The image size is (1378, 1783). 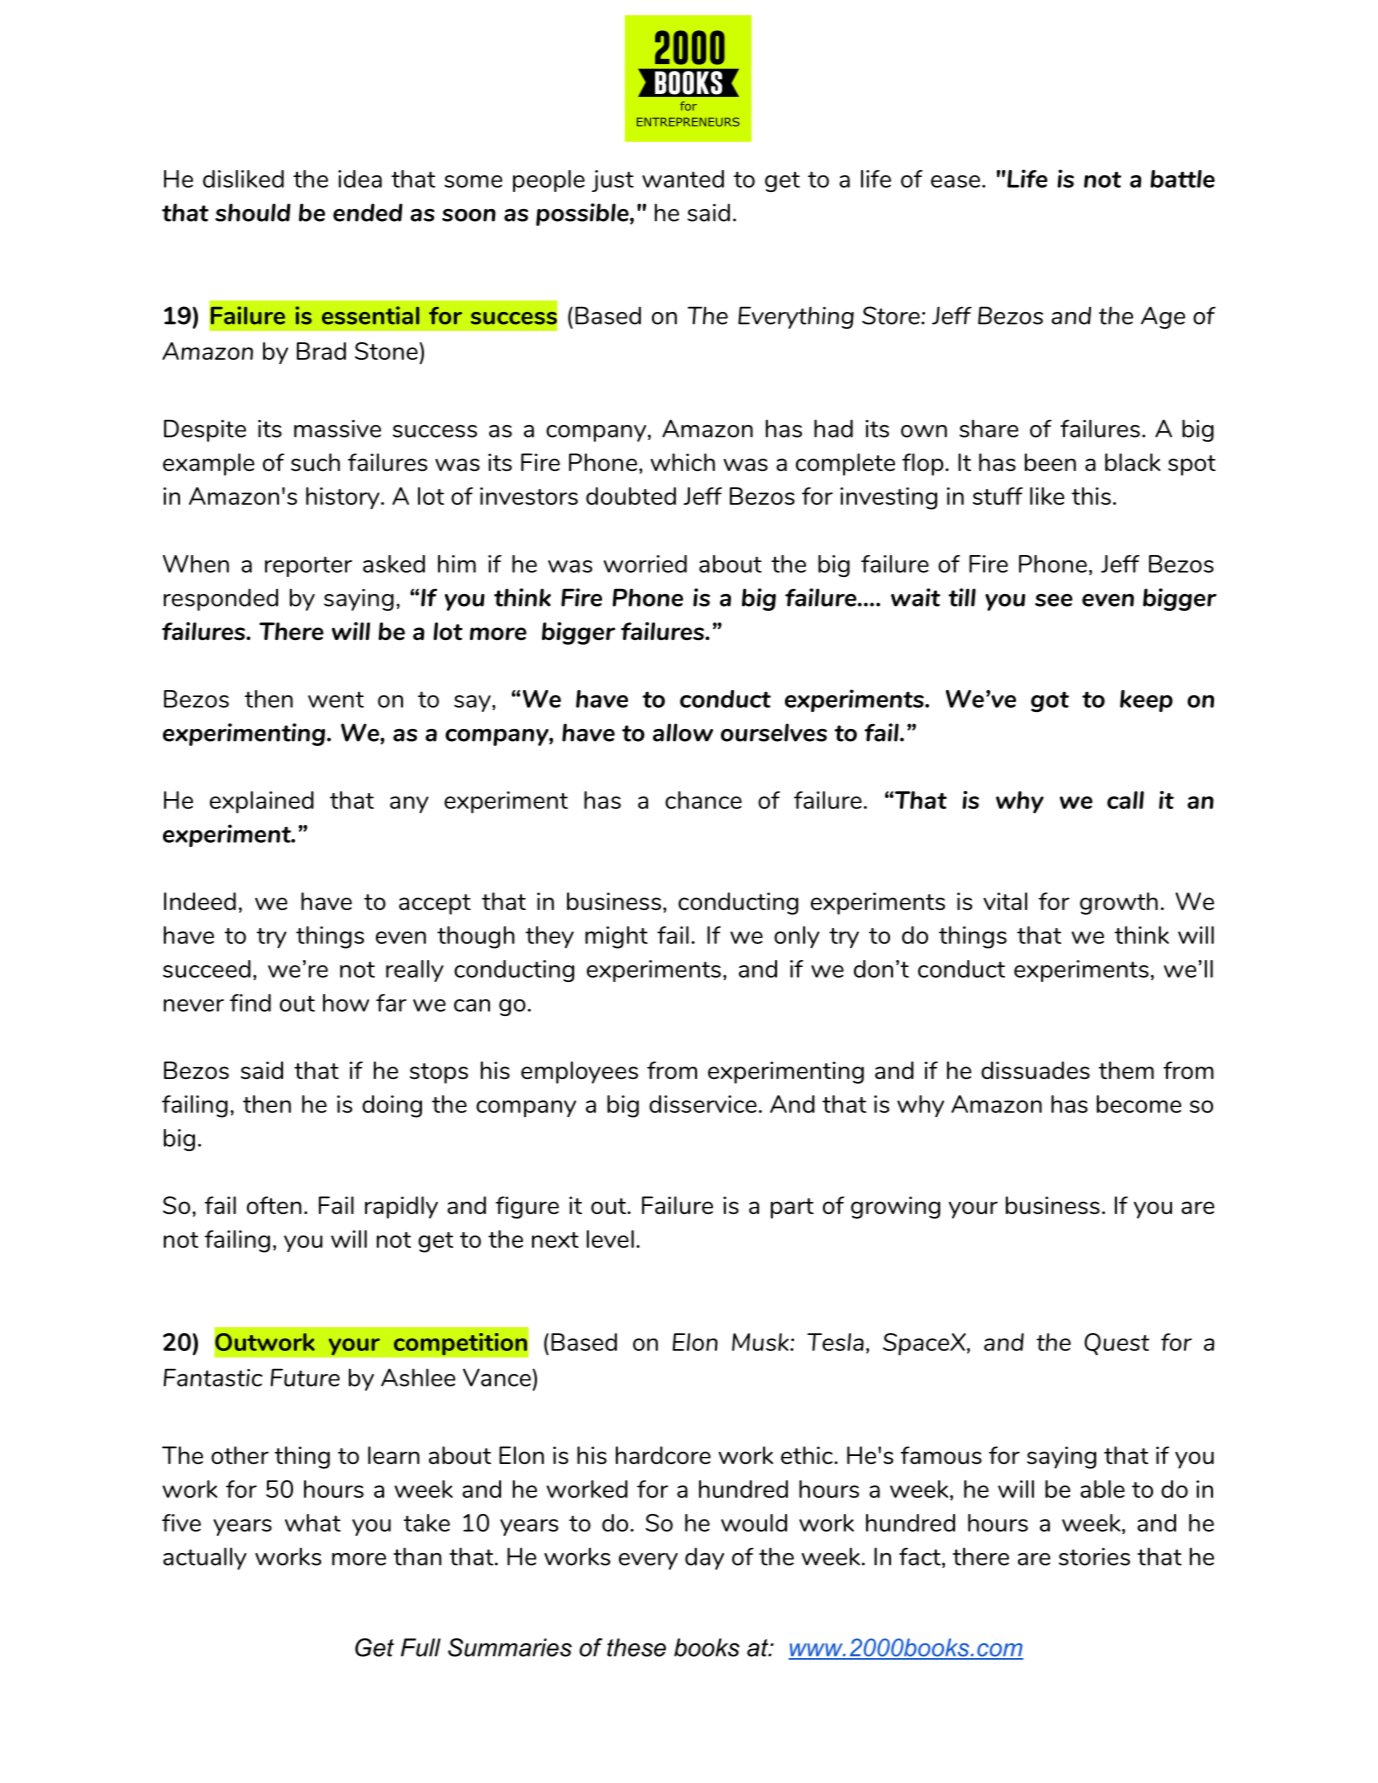 What do you see at coordinates (704, 1558) in the screenshot?
I see `day` at bounding box center [704, 1558].
